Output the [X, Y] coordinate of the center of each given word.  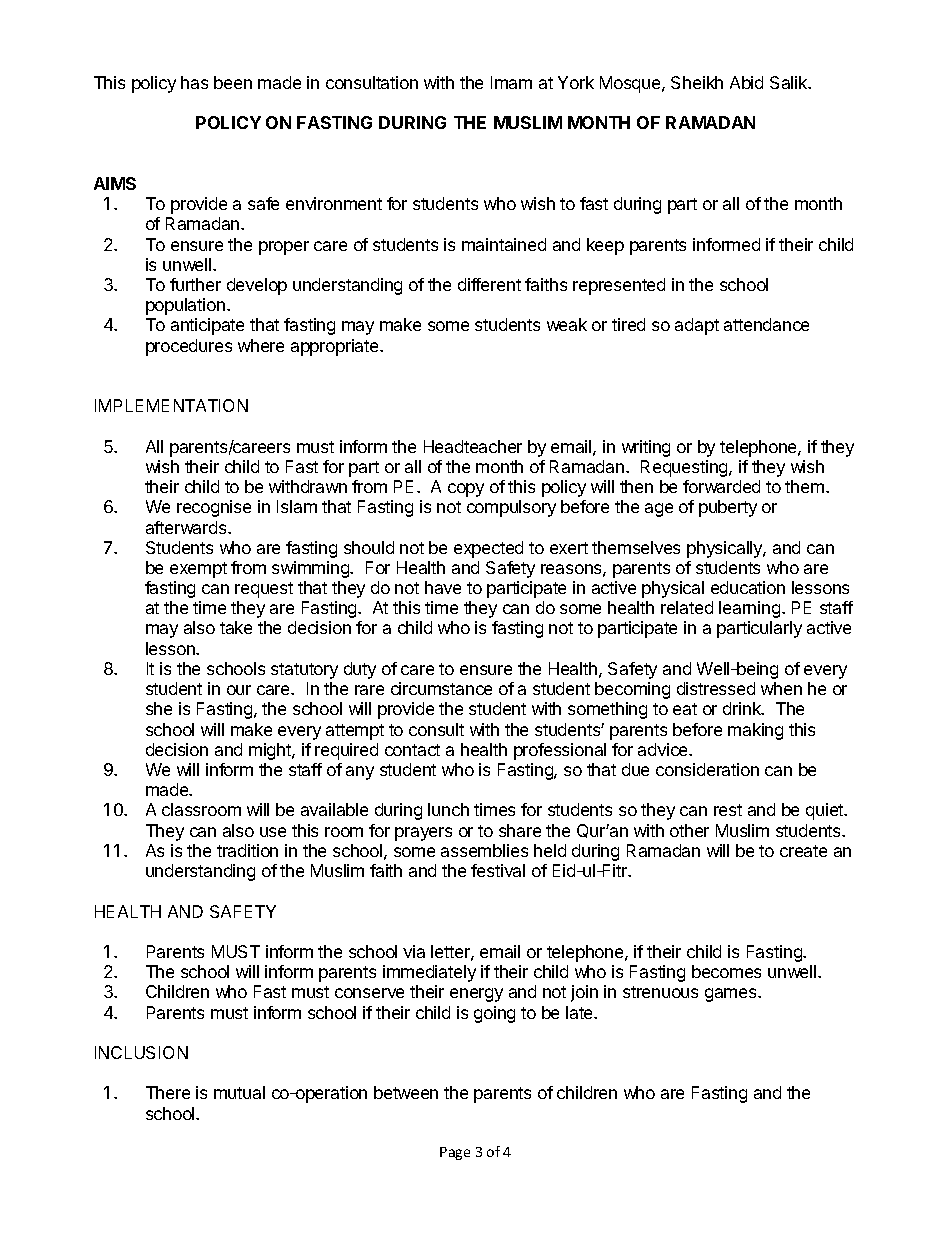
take [236, 627]
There [168, 1092]
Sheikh [697, 82]
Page [455, 1153]
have [443, 587]
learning [751, 609]
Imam [511, 82]
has [194, 82]
